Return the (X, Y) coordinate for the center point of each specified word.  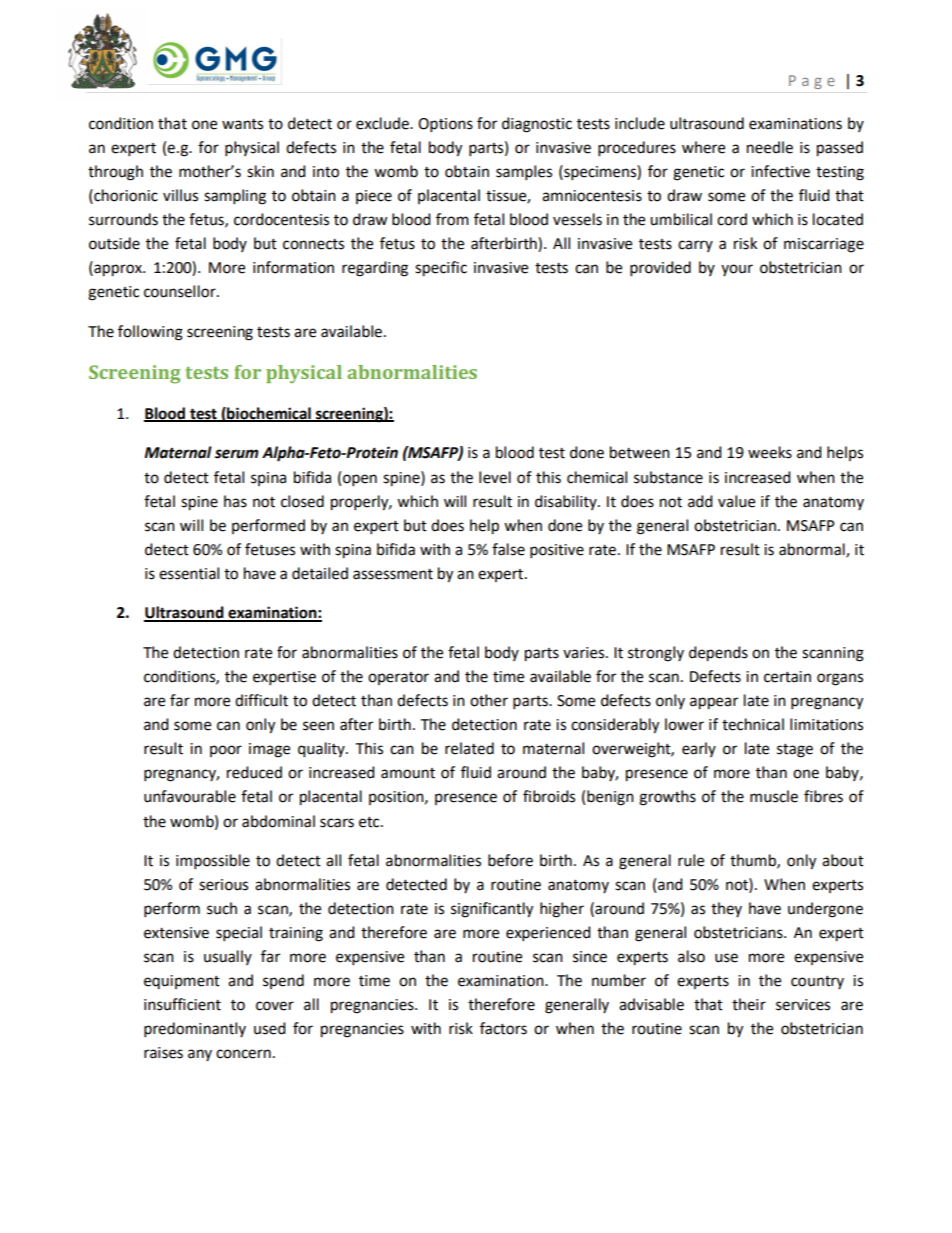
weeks (770, 452)
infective (780, 171)
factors (503, 1028)
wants (242, 124)
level (495, 477)
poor (226, 751)
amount (408, 773)
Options (445, 125)
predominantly (195, 1030)
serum (237, 454)
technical (753, 724)
